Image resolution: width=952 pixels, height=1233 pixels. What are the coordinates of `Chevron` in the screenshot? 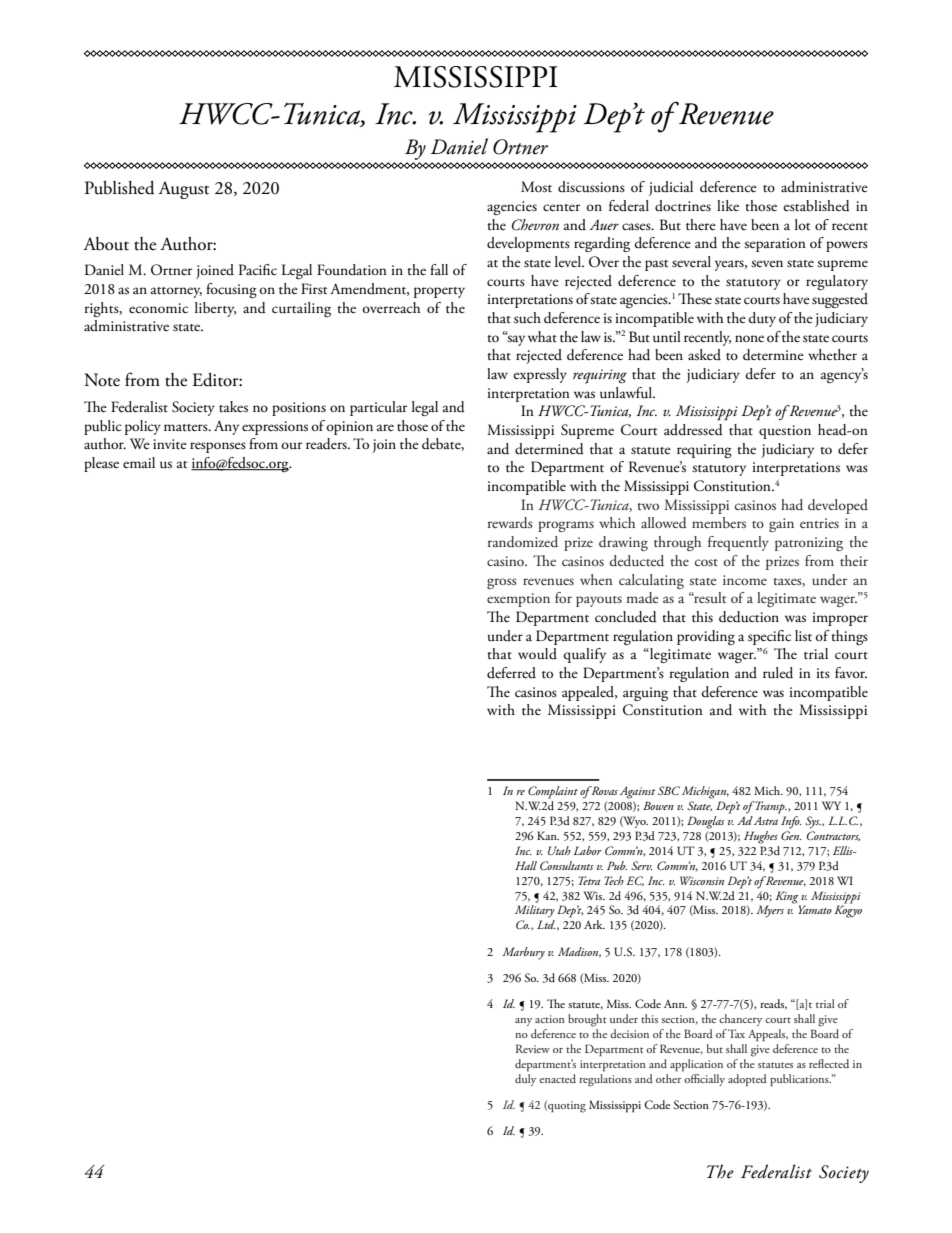 It's located at (535, 225).
